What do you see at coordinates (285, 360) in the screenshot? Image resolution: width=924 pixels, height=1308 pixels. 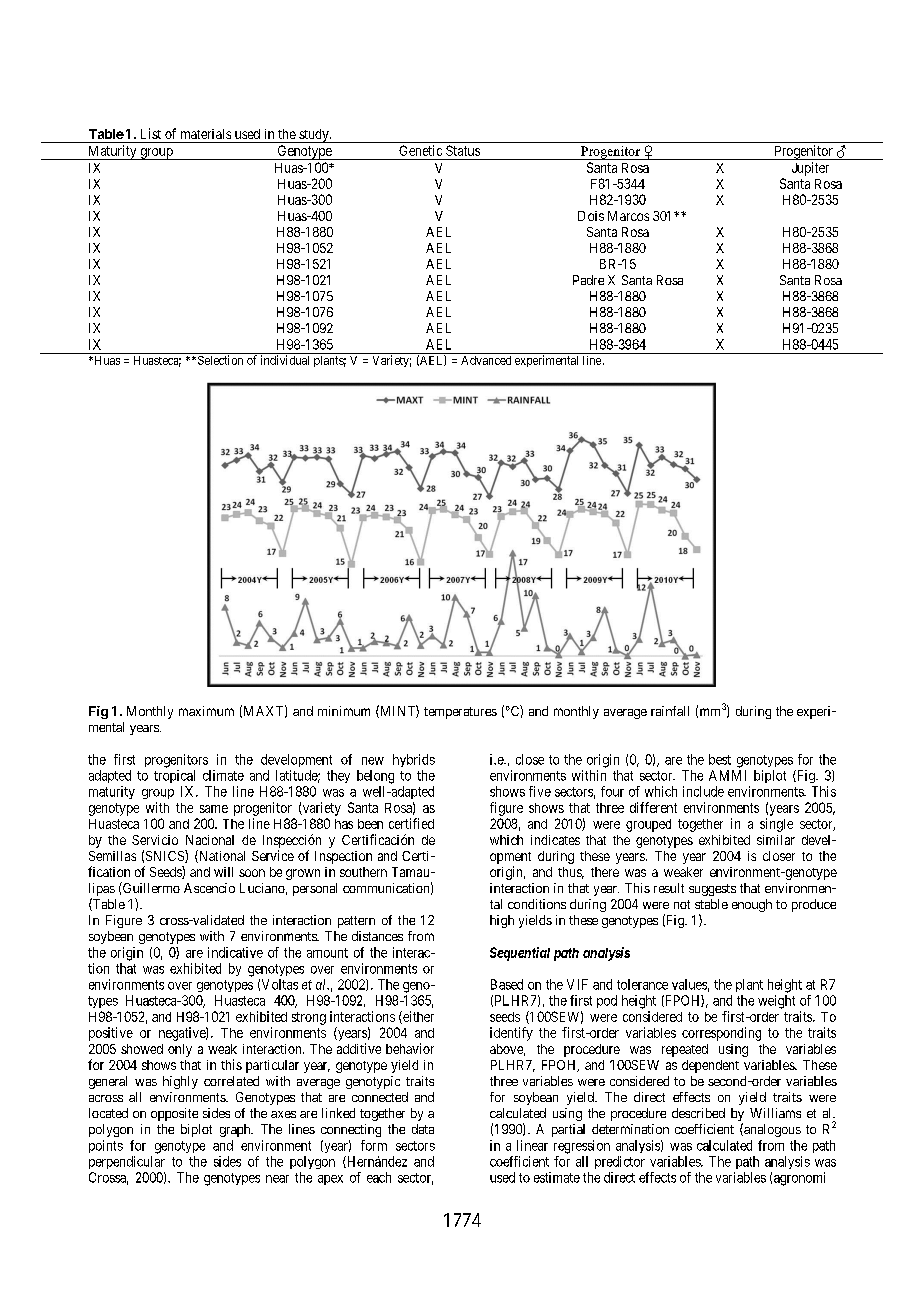 I see `individual` at bounding box center [285, 360].
